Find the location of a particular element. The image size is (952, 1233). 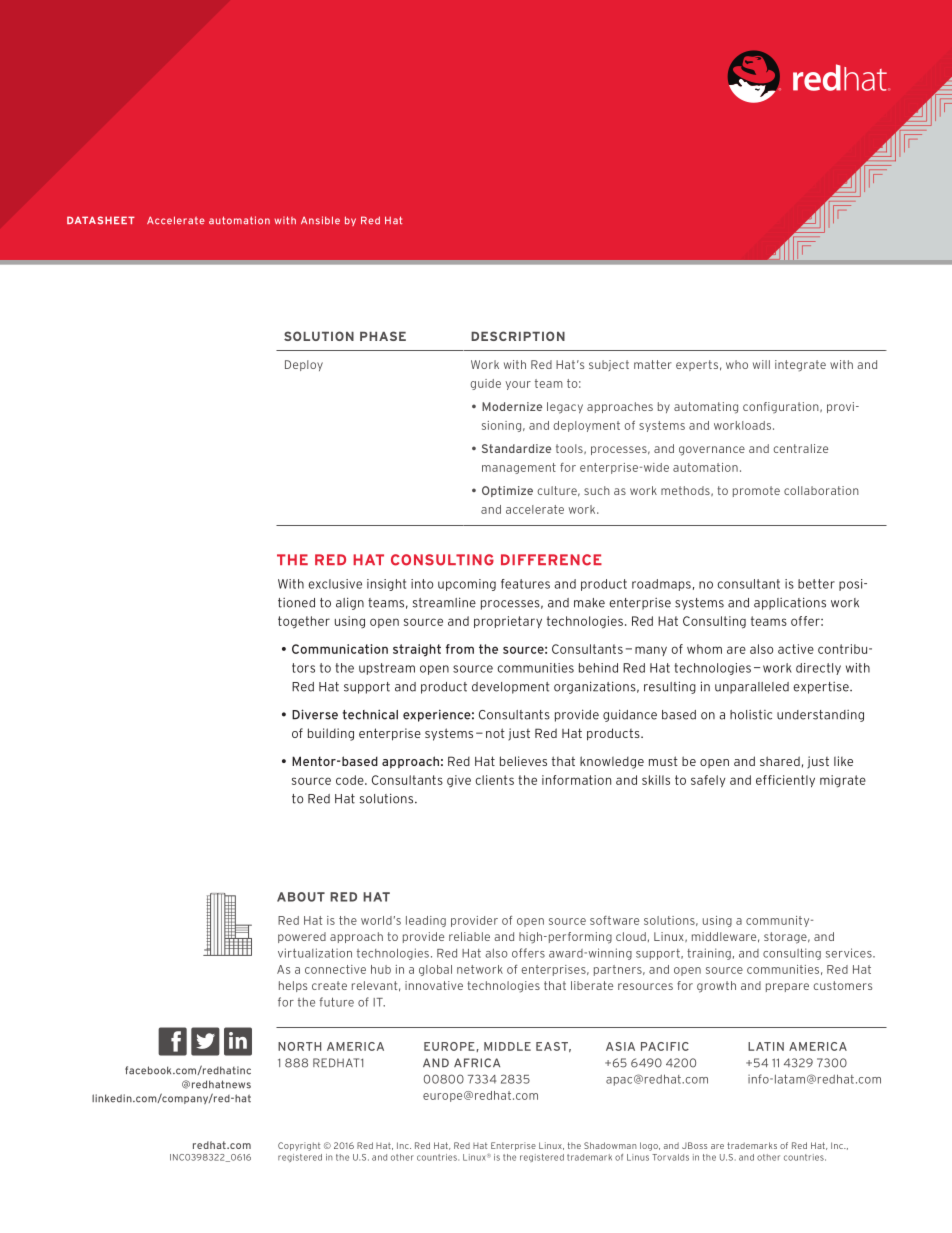

DATASHEET is located at coordinates (101, 220).
